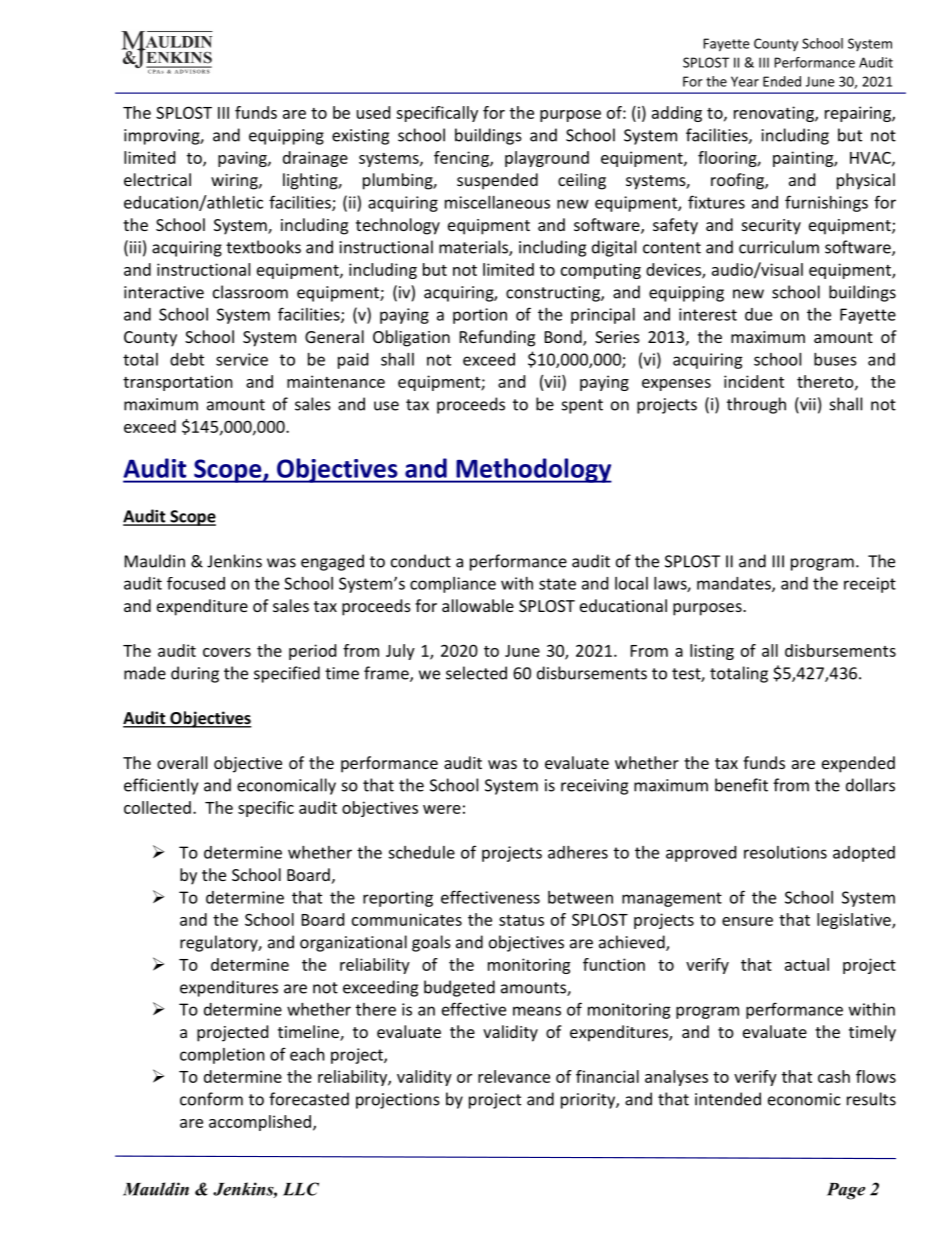  Describe the element at coordinates (533, 470) in the screenshot. I see `Methodology` at that location.
